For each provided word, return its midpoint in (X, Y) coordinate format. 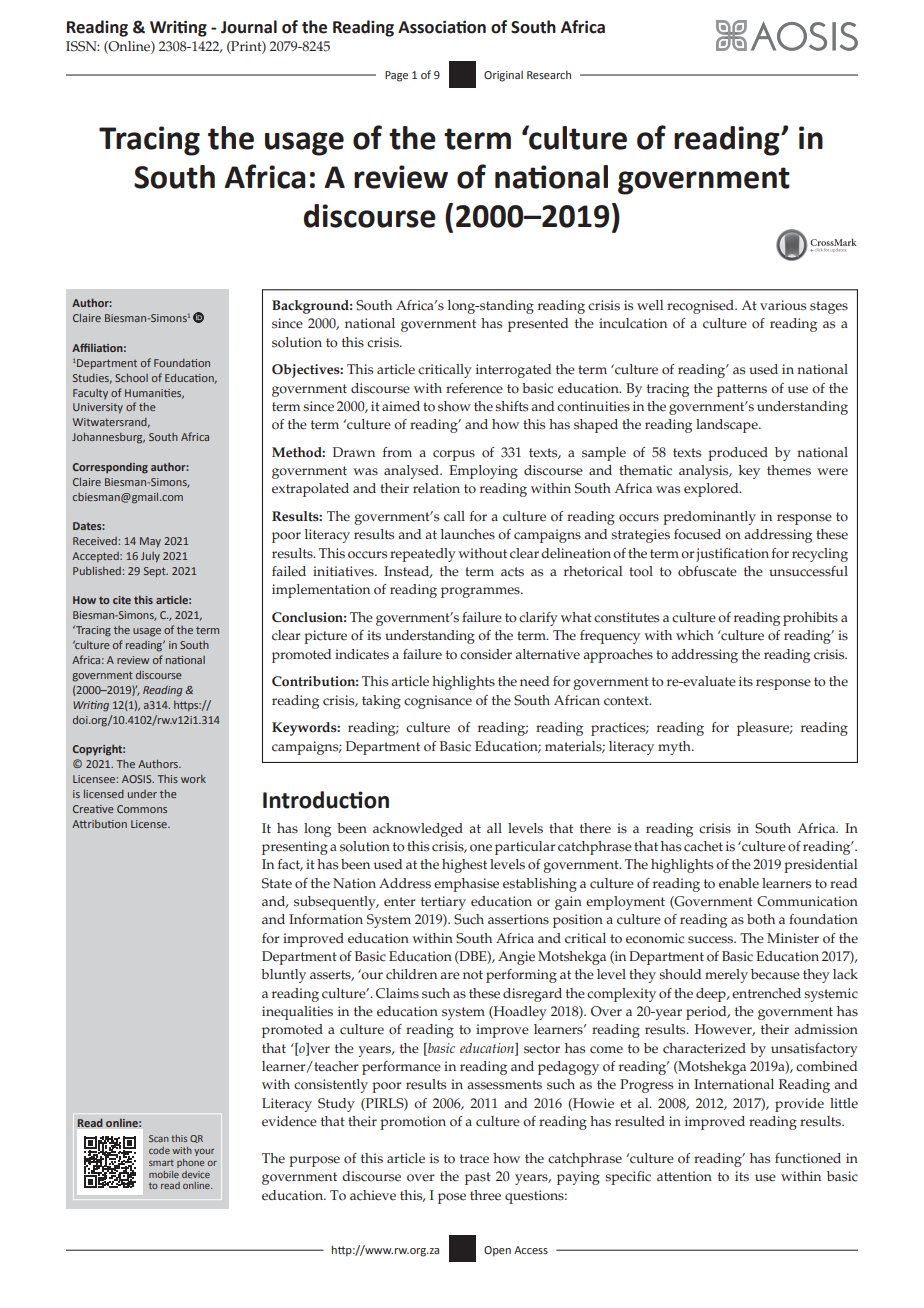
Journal (249, 27)
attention (684, 1176)
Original (503, 76)
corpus (454, 455)
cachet (703, 846)
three (485, 1195)
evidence (289, 1121)
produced (738, 454)
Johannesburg (108, 438)
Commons (142, 809)
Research (549, 74)
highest (464, 866)
